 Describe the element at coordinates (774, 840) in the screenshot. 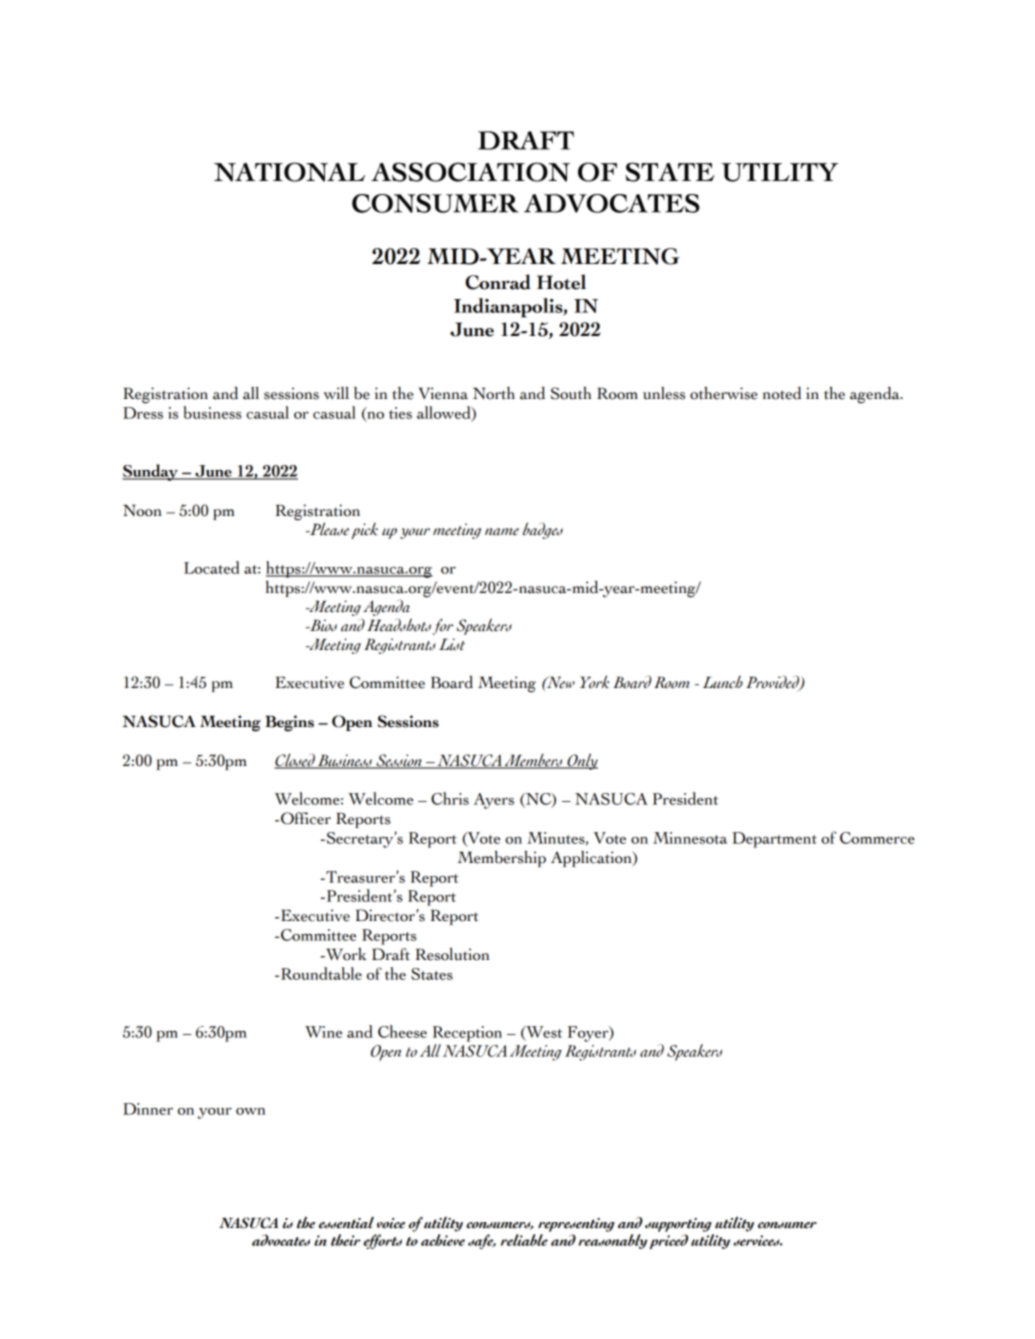

I see `Department` at that location.
